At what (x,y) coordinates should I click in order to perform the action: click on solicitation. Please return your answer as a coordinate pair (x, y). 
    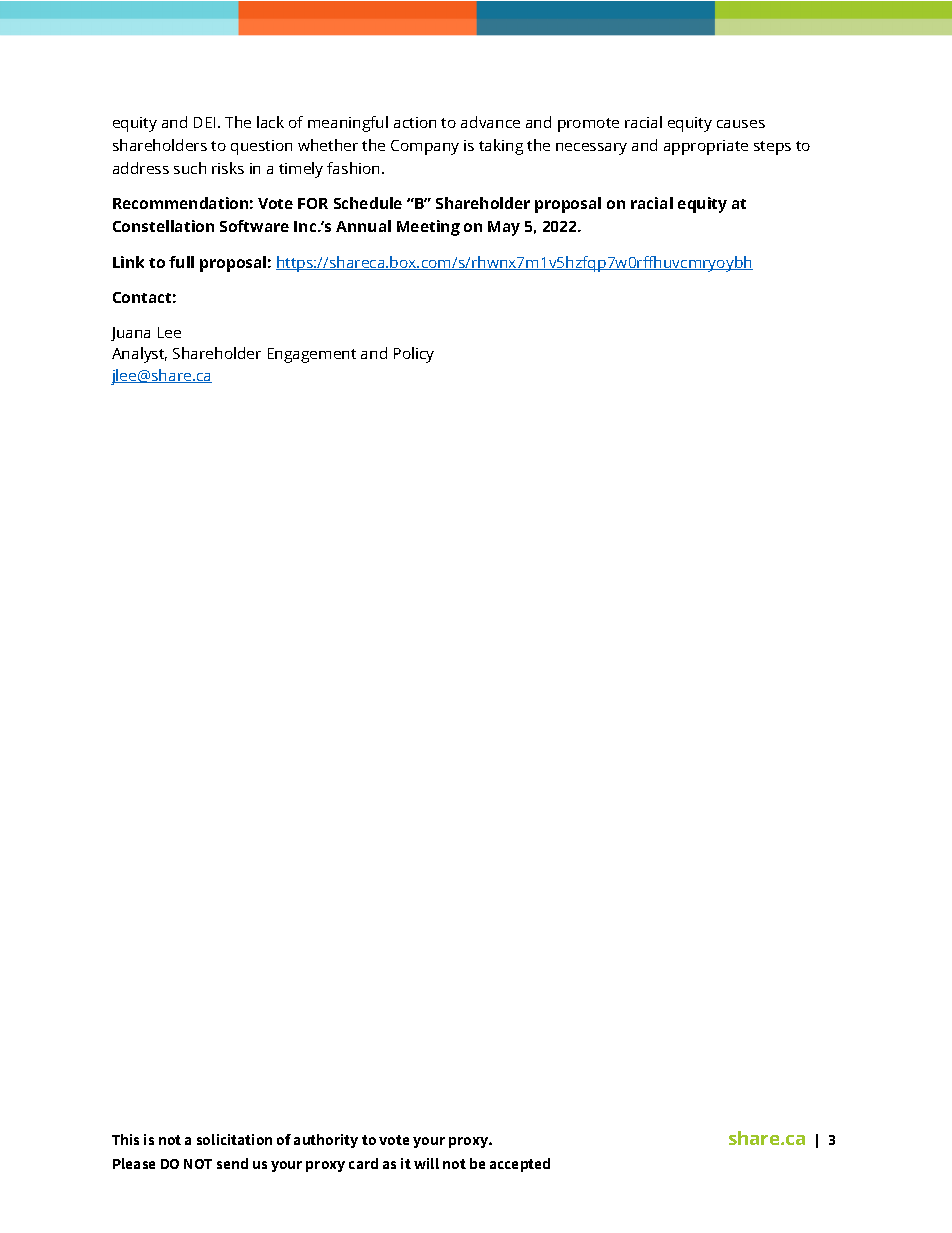
    Looking at the image, I should click on (234, 1139).
